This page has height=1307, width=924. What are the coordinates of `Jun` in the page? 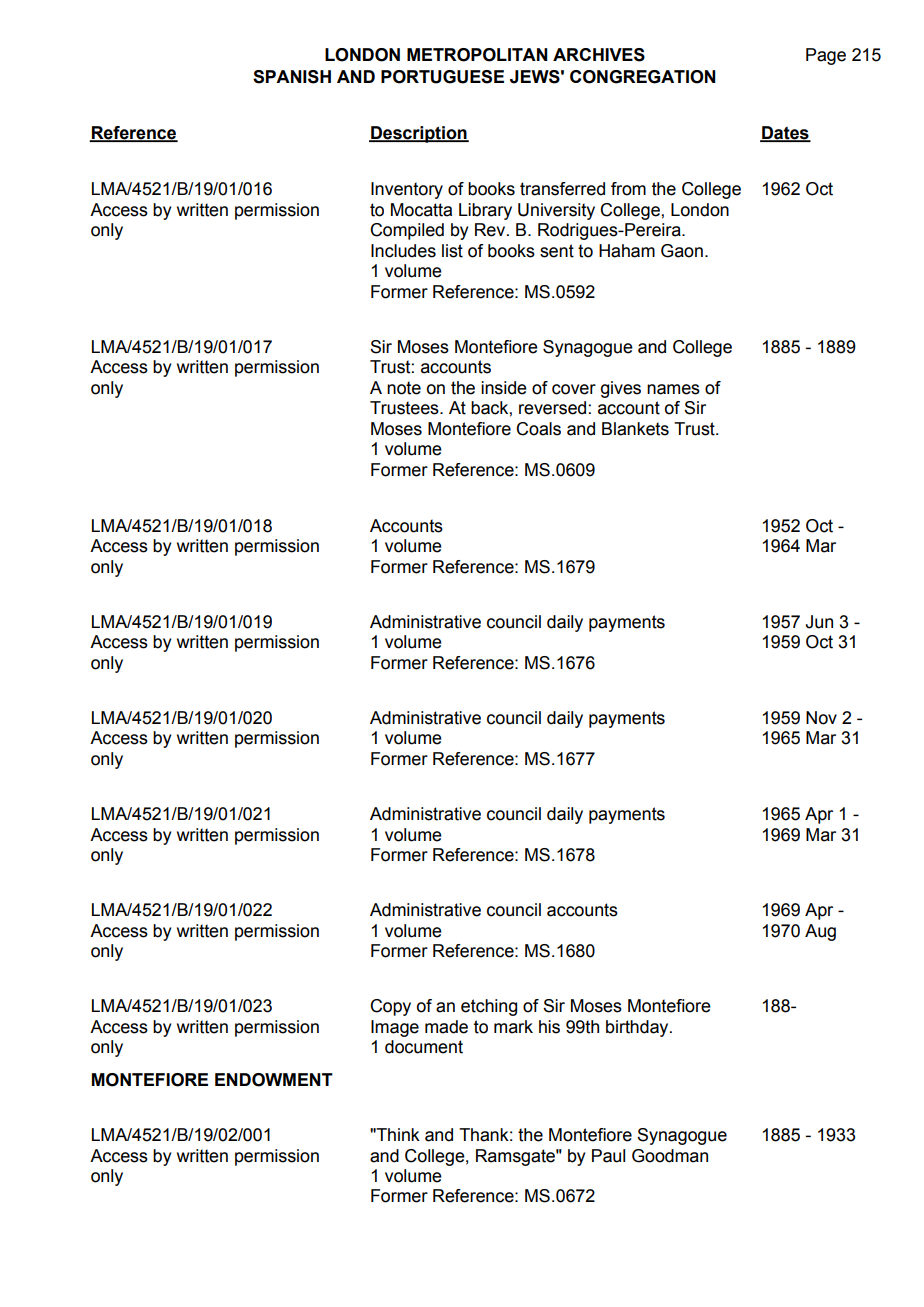 It's located at (819, 622).
